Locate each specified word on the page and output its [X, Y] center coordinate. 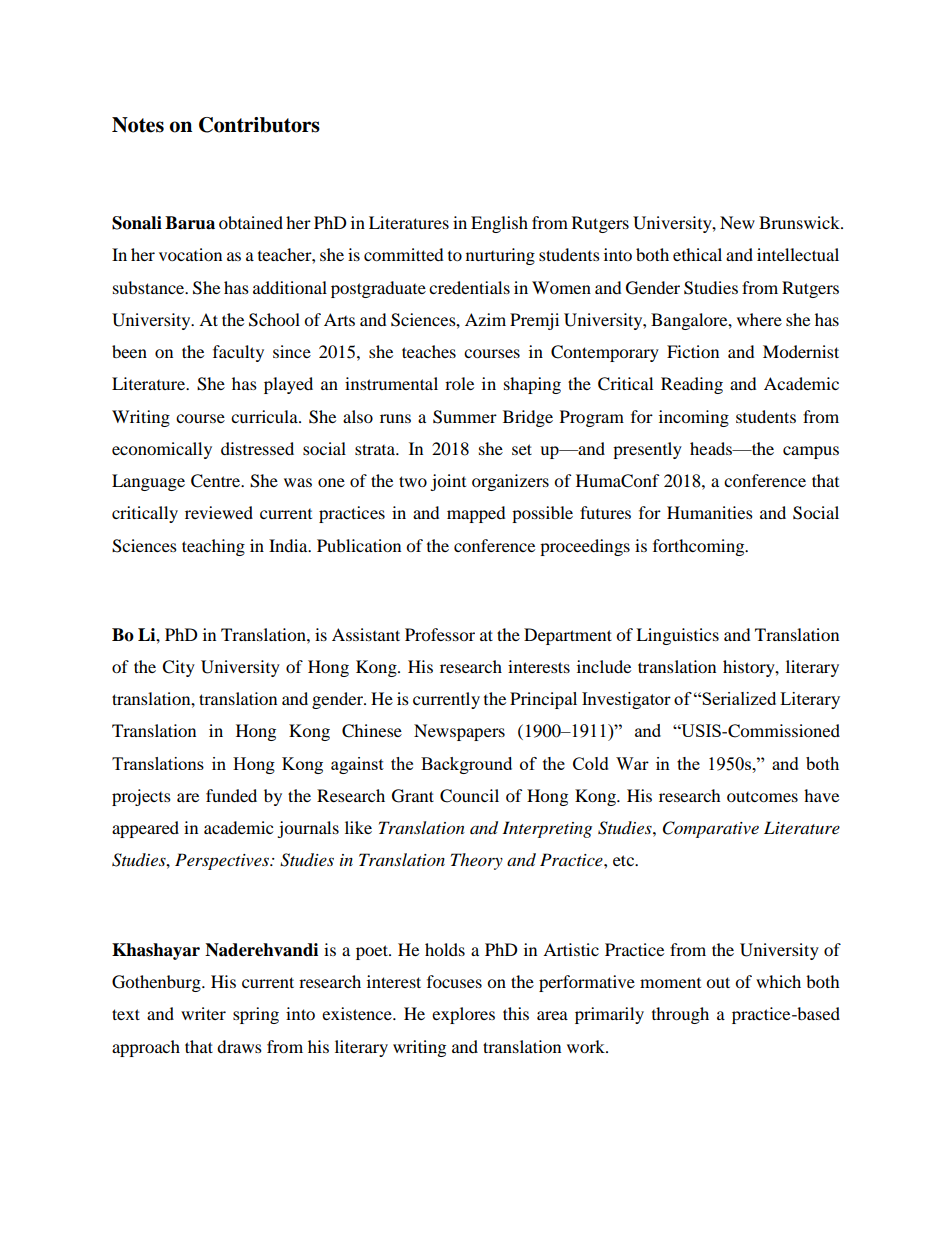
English [499, 224]
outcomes [762, 797]
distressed [257, 448]
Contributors [259, 125]
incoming [694, 418]
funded [231, 795]
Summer [465, 417]
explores [463, 1015]
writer [203, 1013]
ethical [697, 254]
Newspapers [459, 732]
